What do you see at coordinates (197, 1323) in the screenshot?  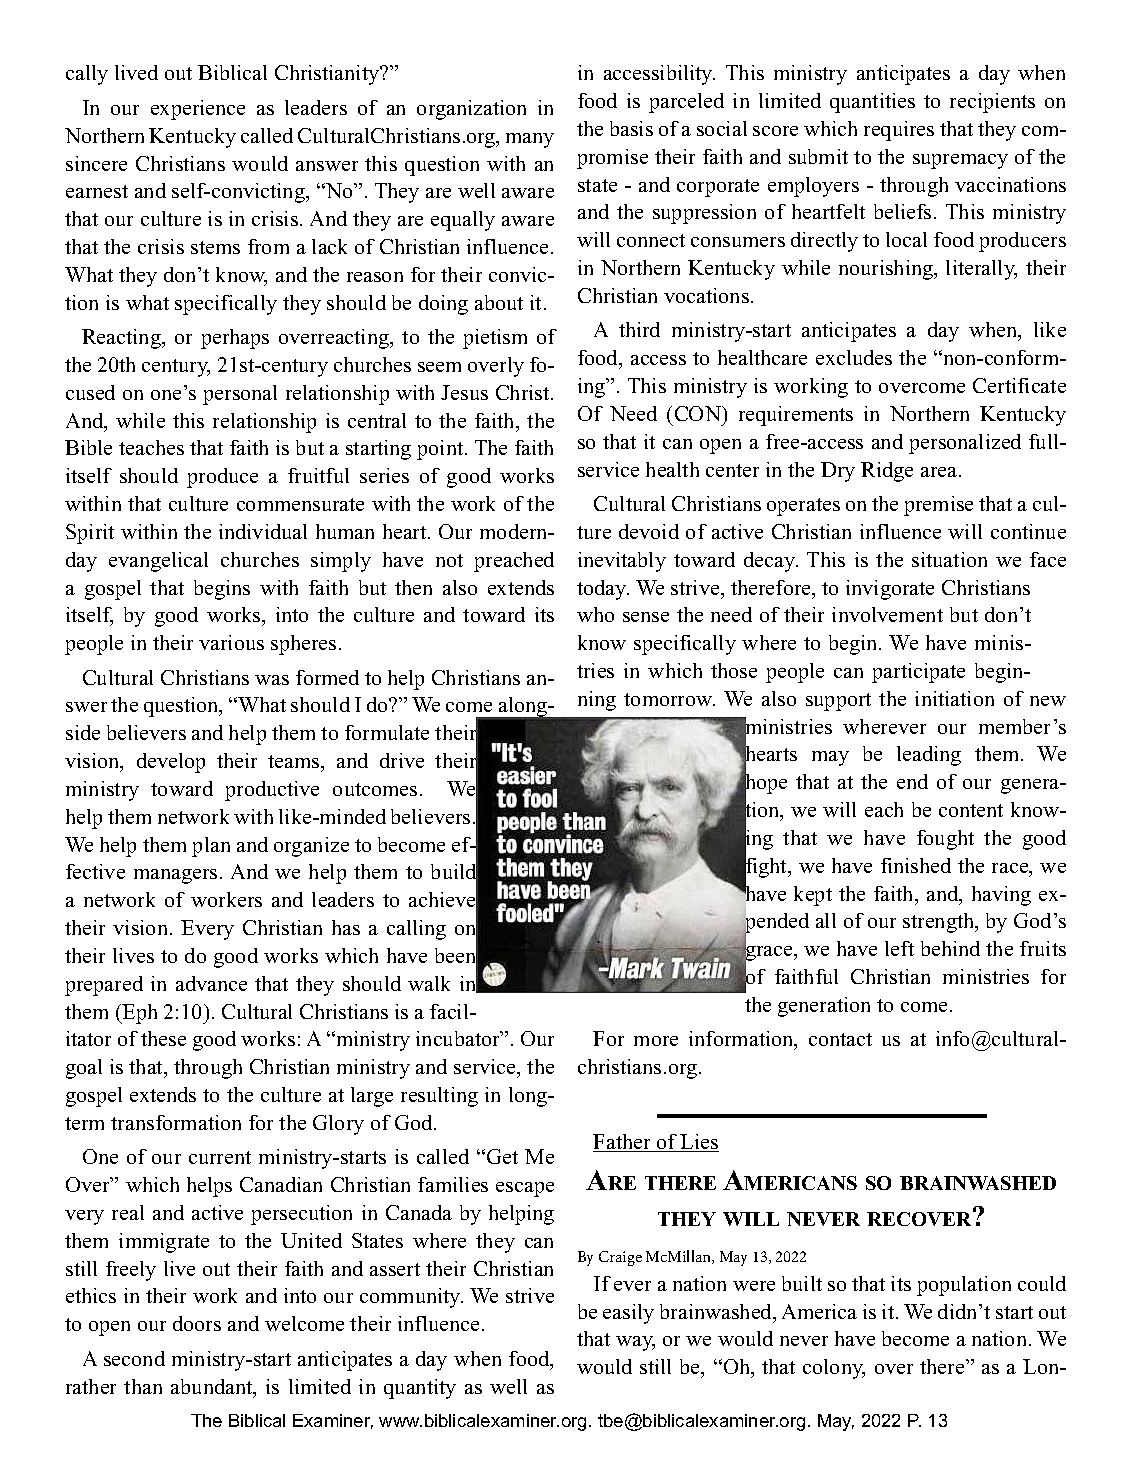 I see `doors` at bounding box center [197, 1323].
